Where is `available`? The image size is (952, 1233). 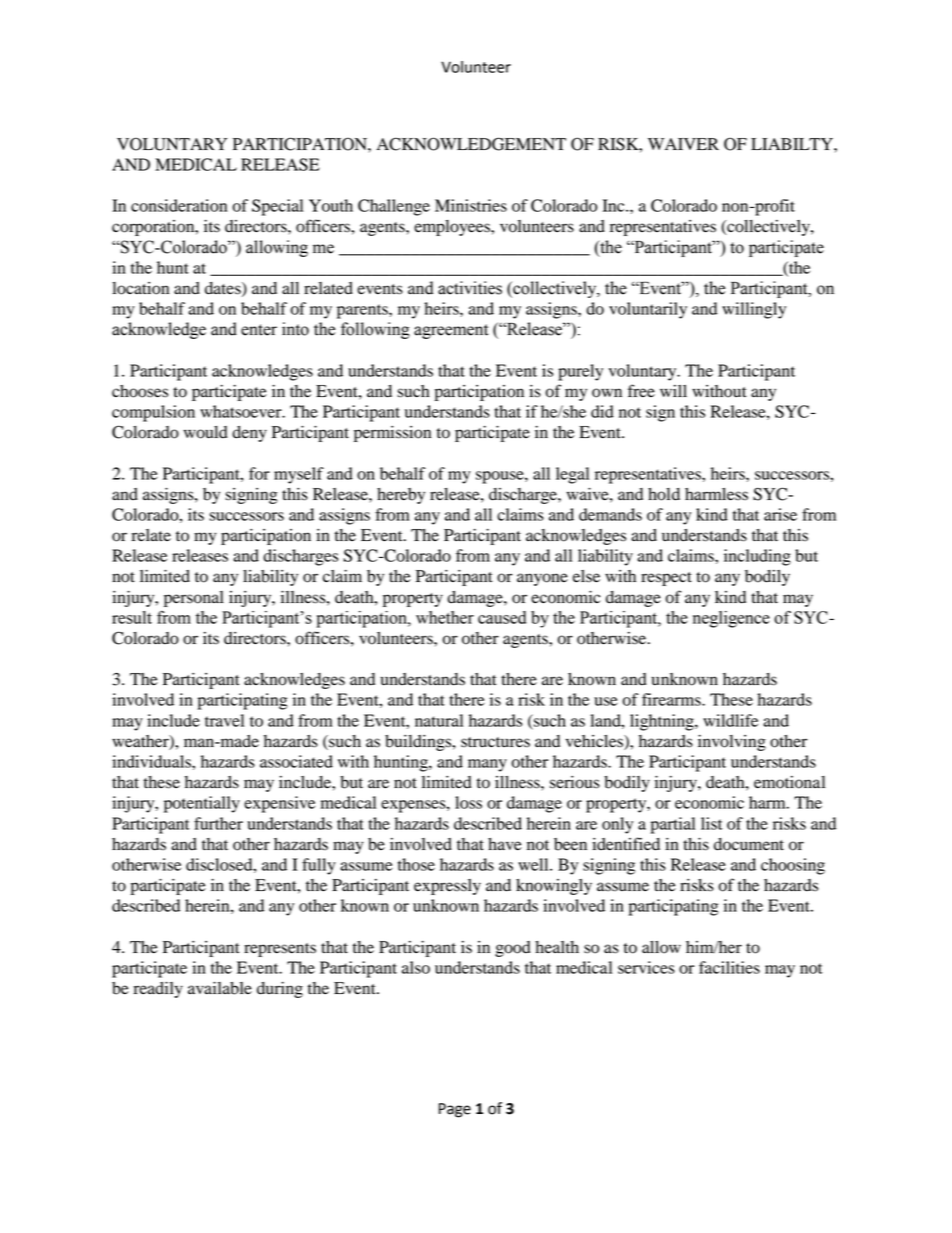
available is located at coordinates (220, 988).
